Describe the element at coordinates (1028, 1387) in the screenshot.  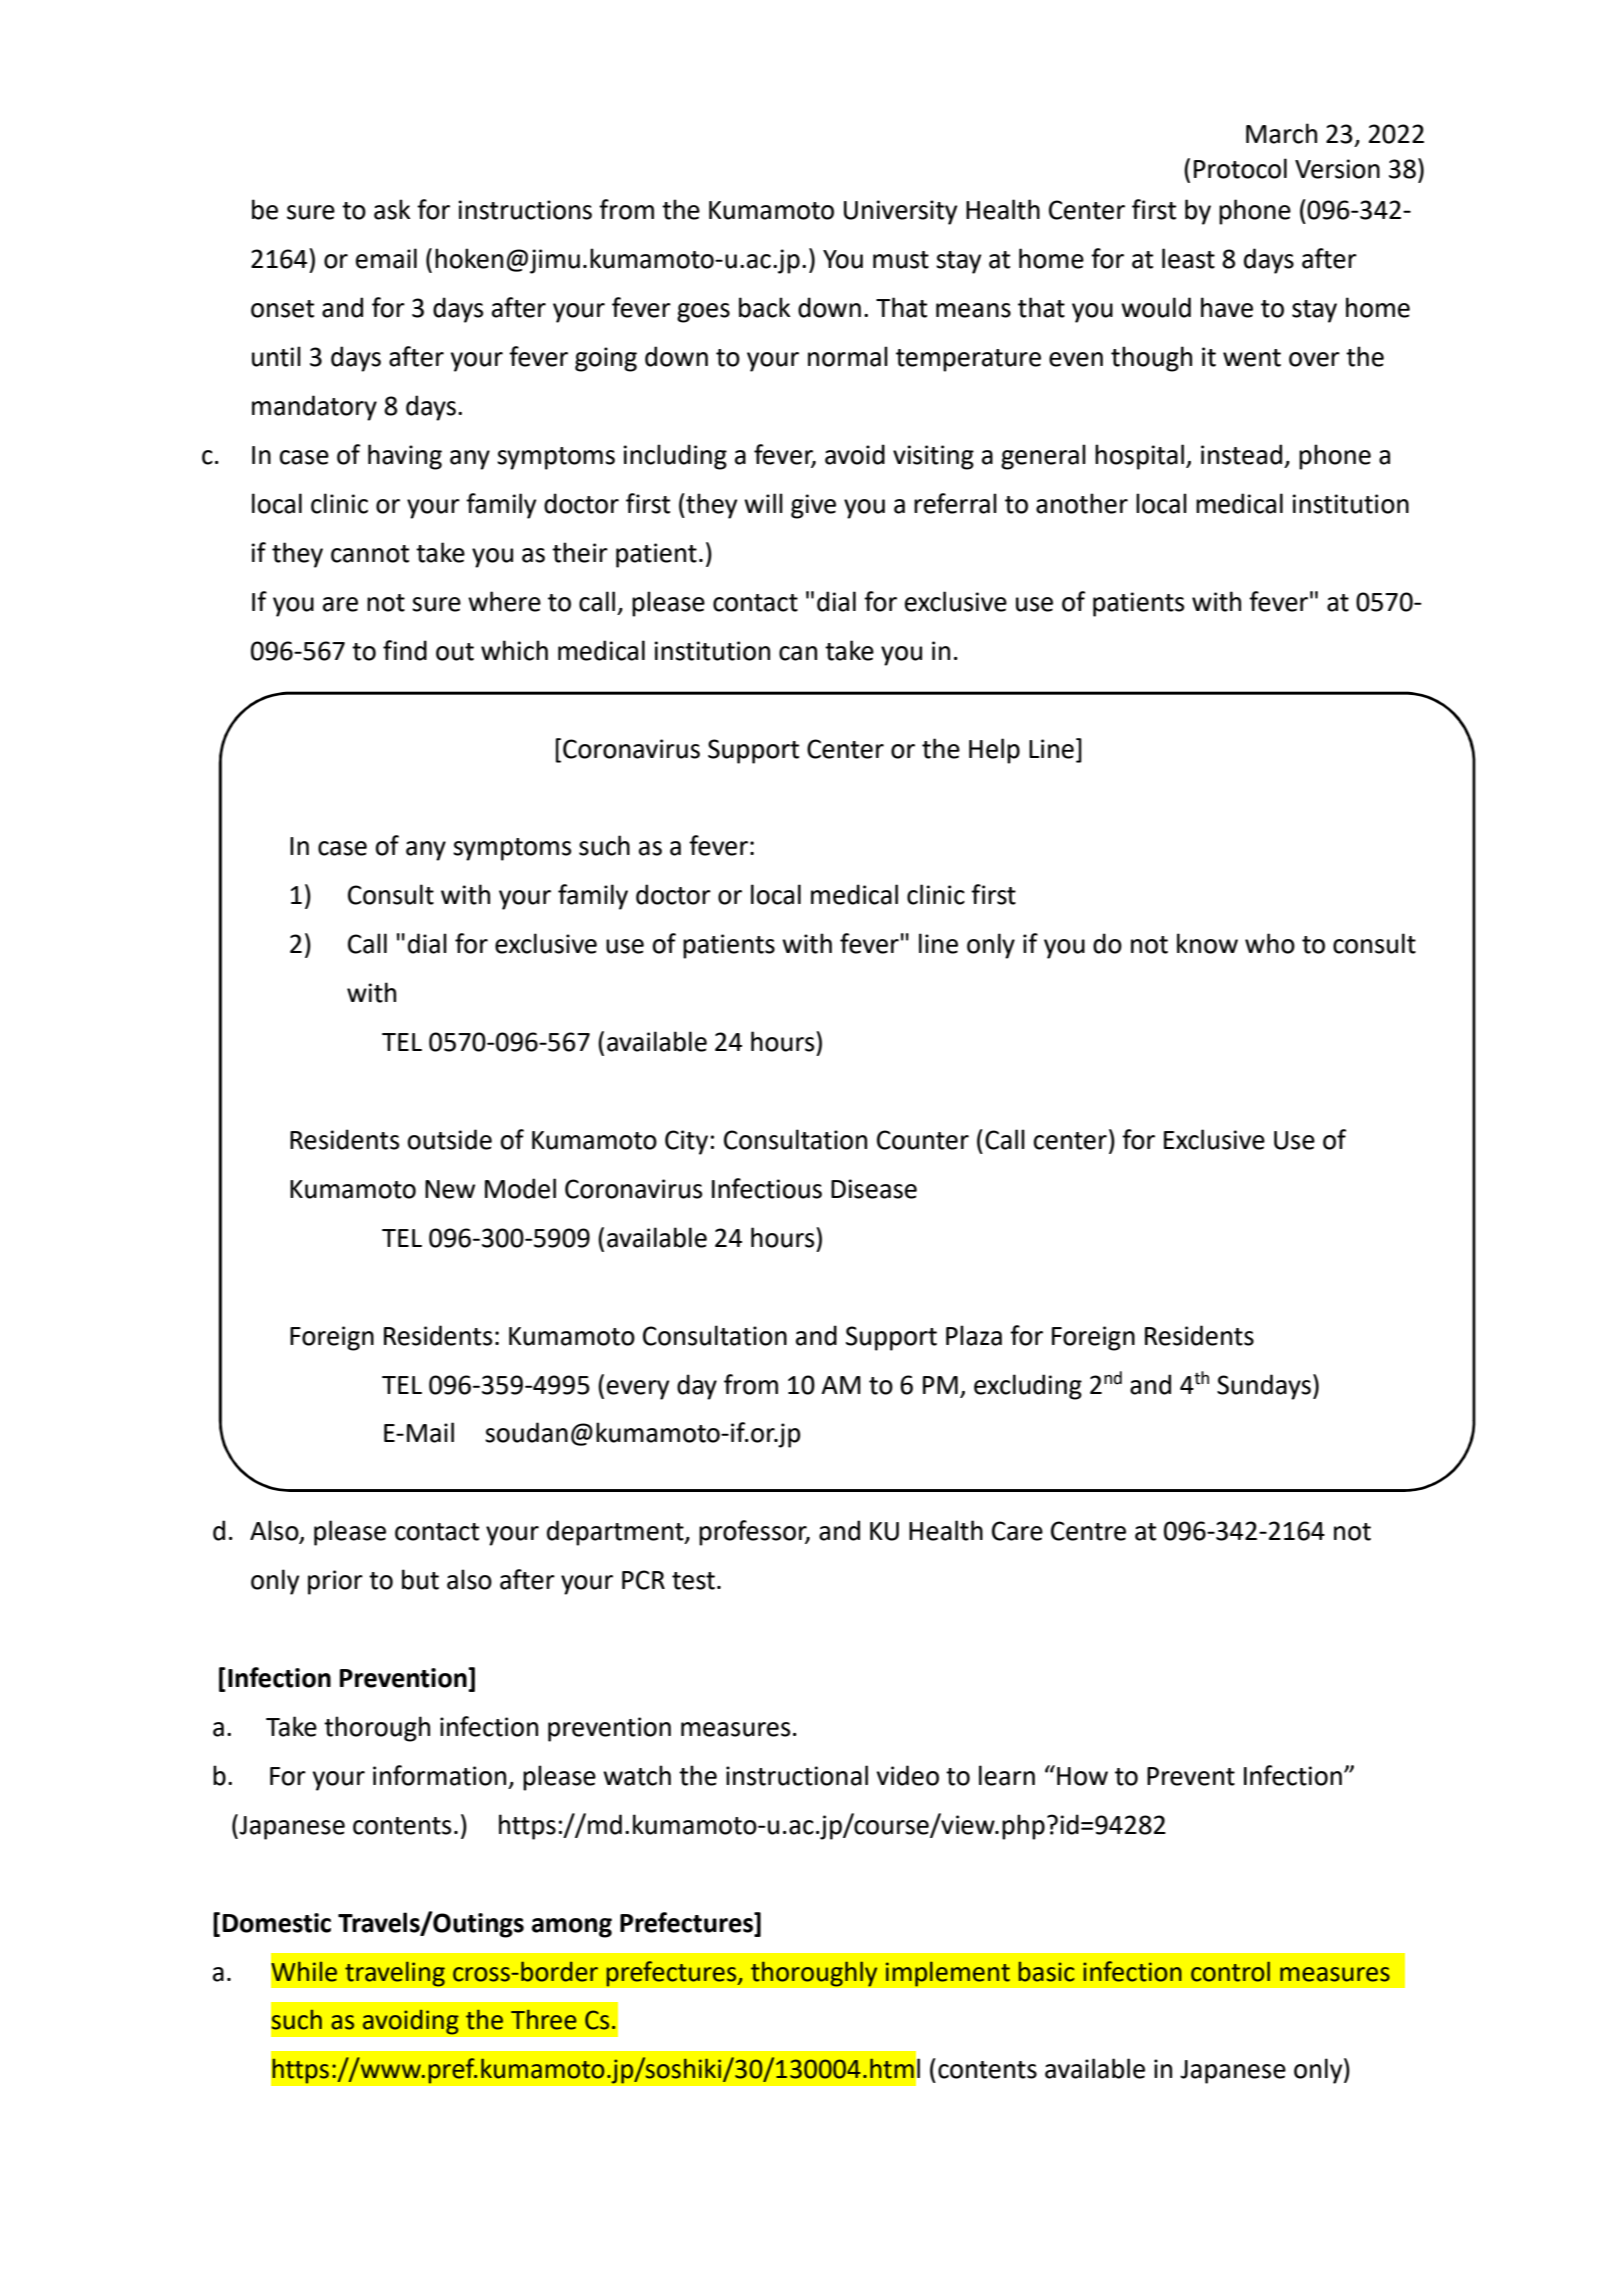
I see `excluding` at that location.
